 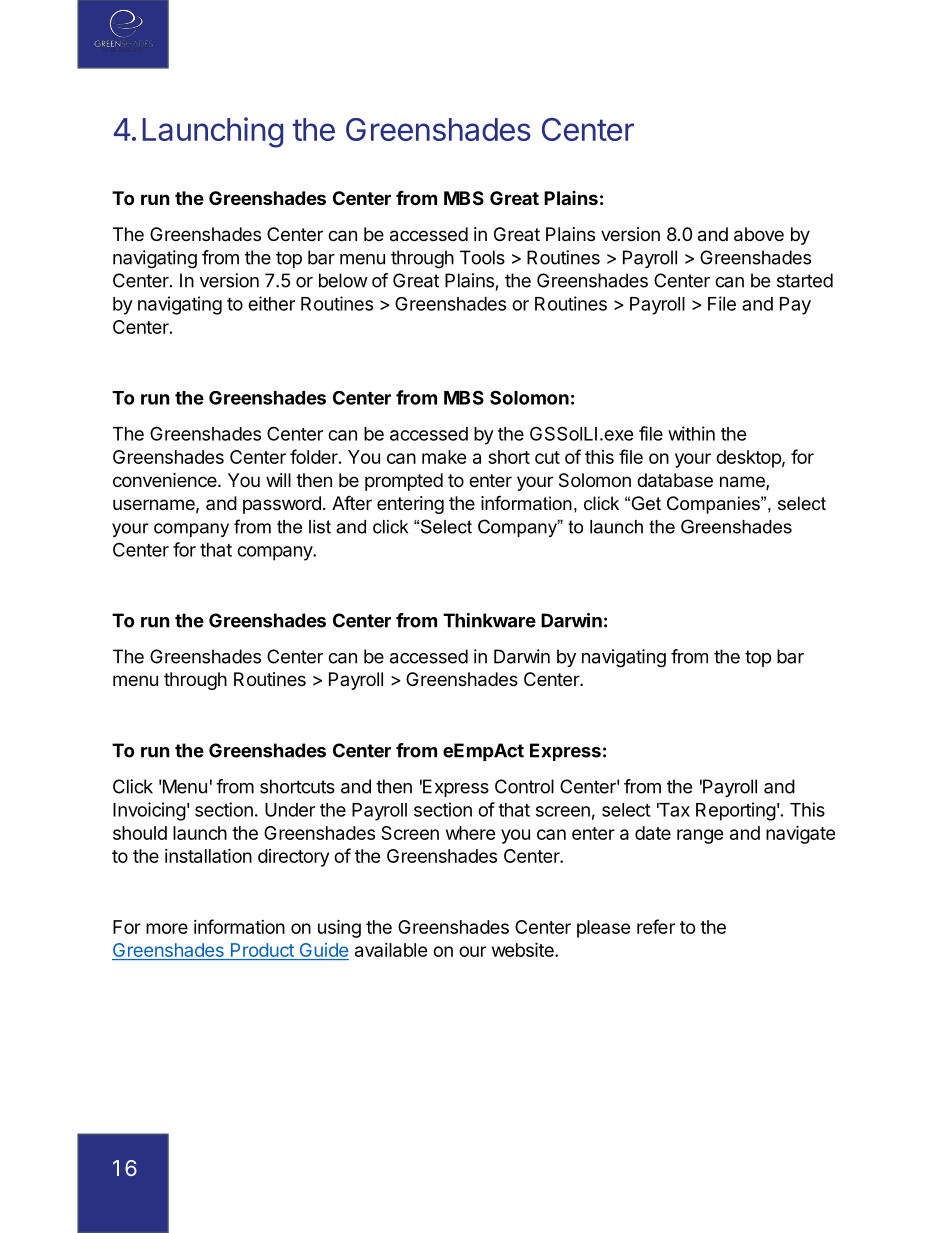 What do you see at coordinates (444, 457) in the image?
I see `make` at bounding box center [444, 457].
